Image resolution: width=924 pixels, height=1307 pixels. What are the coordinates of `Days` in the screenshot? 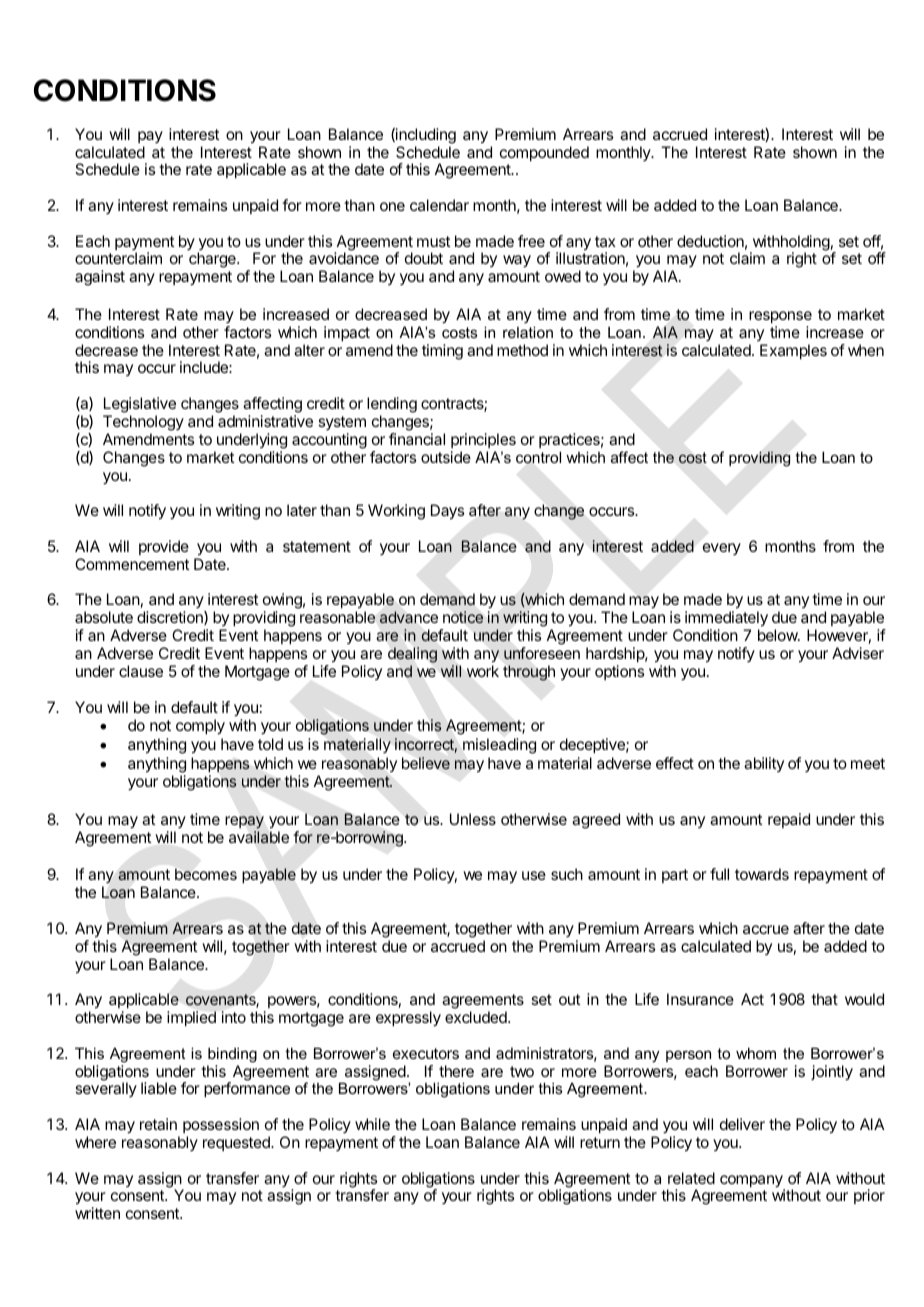 It's located at (447, 512).
